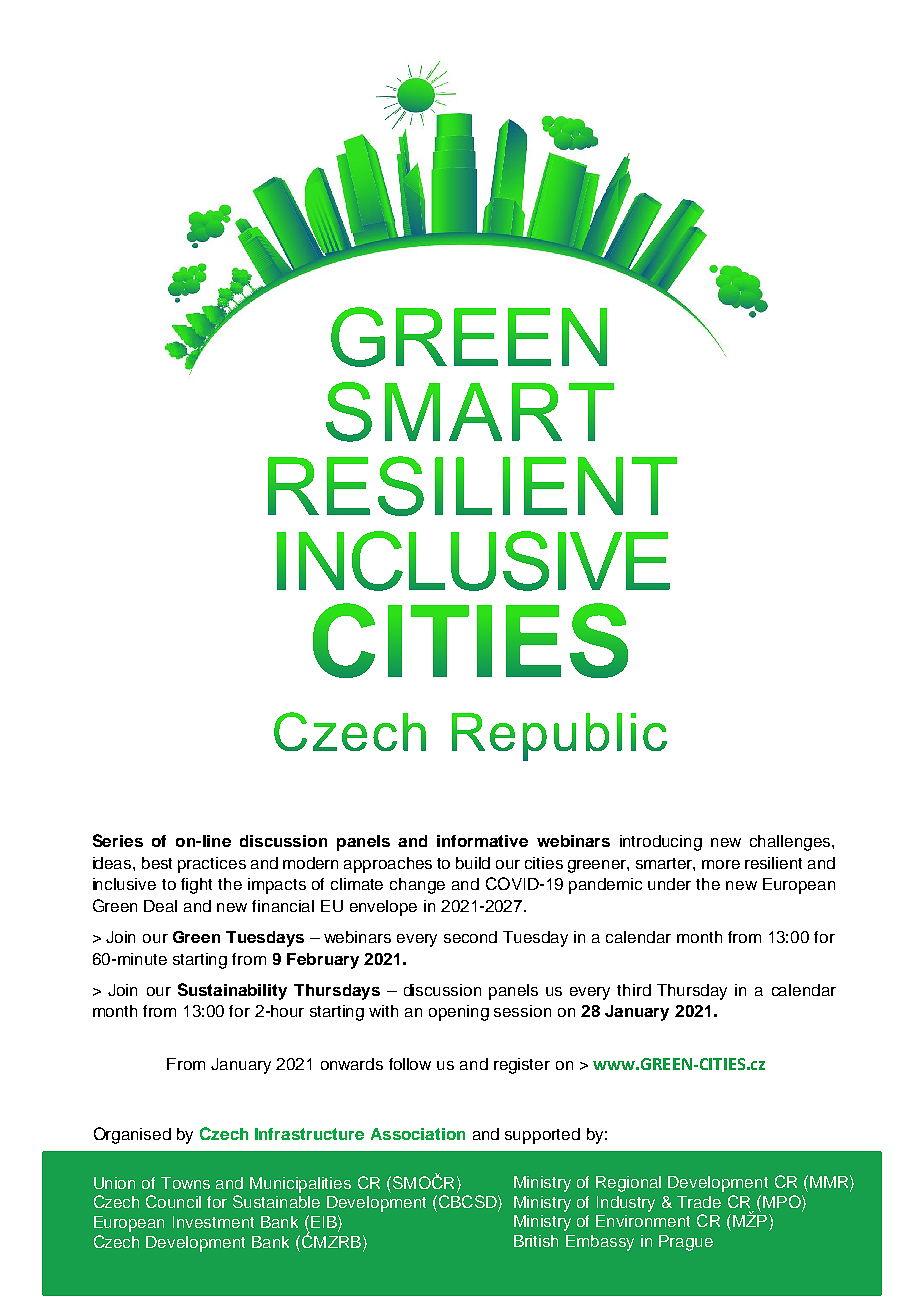  I want to click on more, so click(721, 864).
